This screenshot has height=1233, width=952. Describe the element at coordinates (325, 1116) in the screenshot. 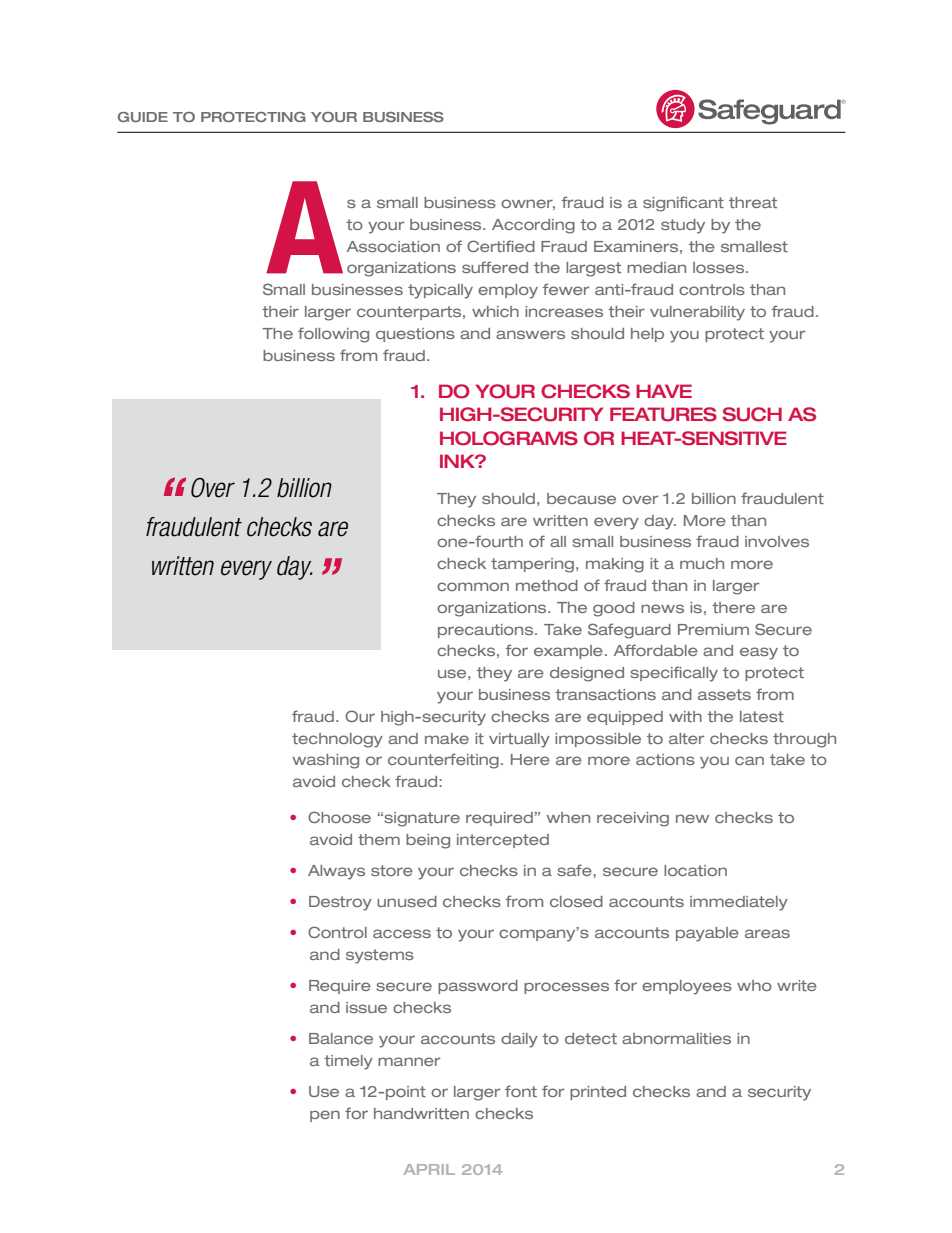

I see `pen` at that location.
